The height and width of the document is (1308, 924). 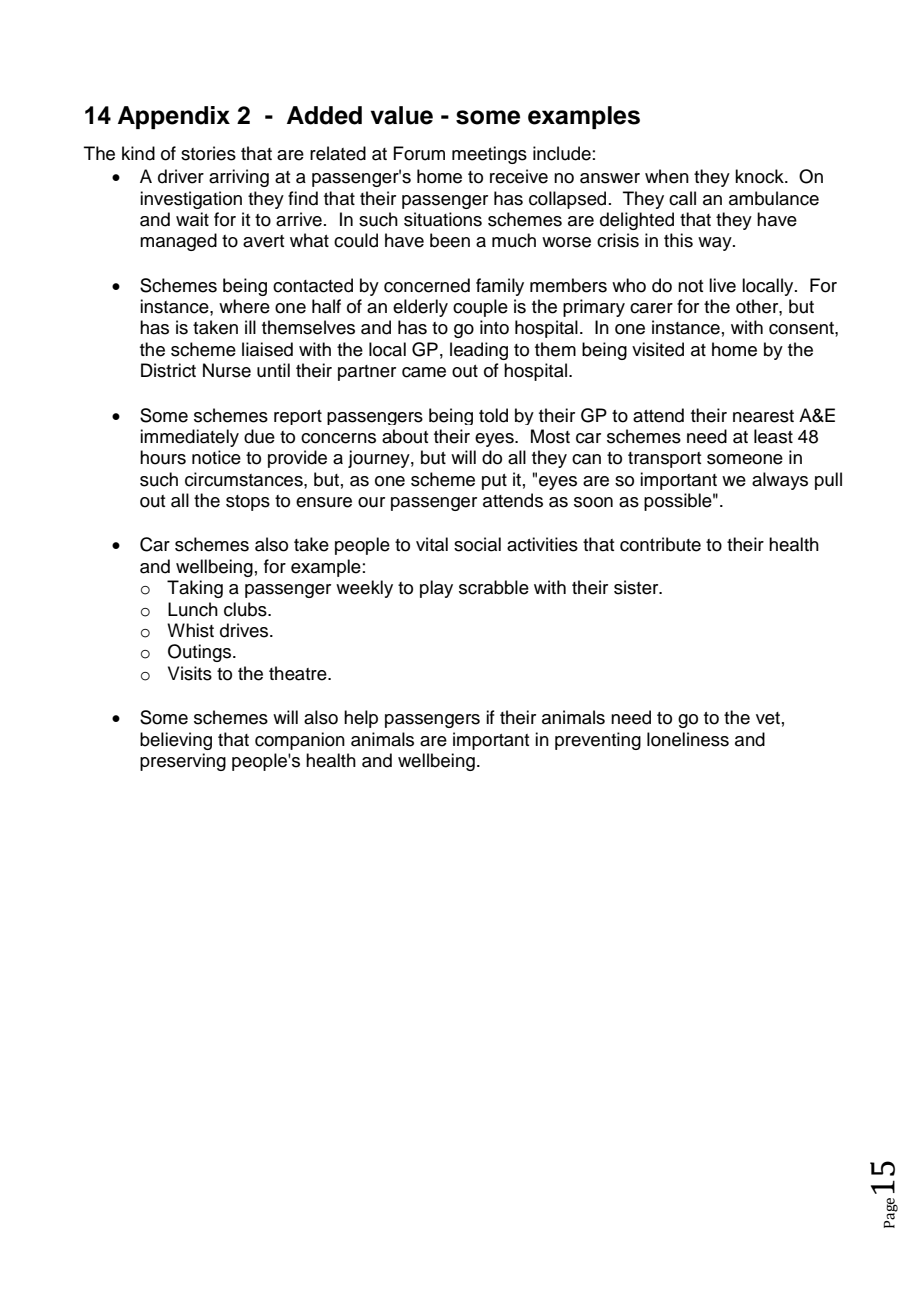 I want to click on meetings, so click(x=489, y=155).
